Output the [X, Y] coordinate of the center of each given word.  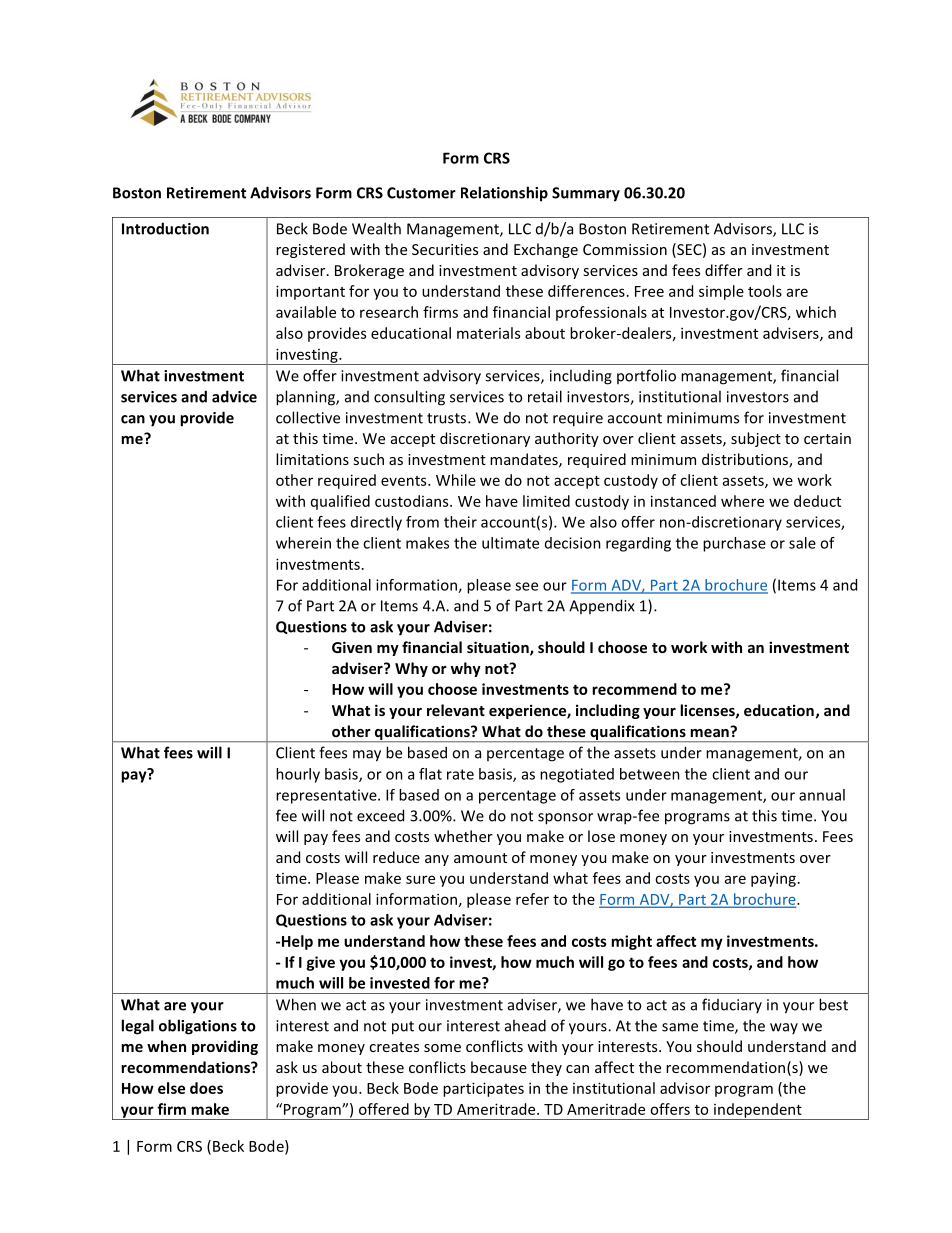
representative [327, 796]
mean [710, 731]
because [499, 1067]
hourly [298, 775]
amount [480, 858]
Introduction [165, 228]
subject [756, 439]
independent [758, 1111]
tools [765, 291]
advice [234, 396]
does [206, 1088]
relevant [456, 710]
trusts [446, 418]
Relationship [504, 194]
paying [773, 879]
